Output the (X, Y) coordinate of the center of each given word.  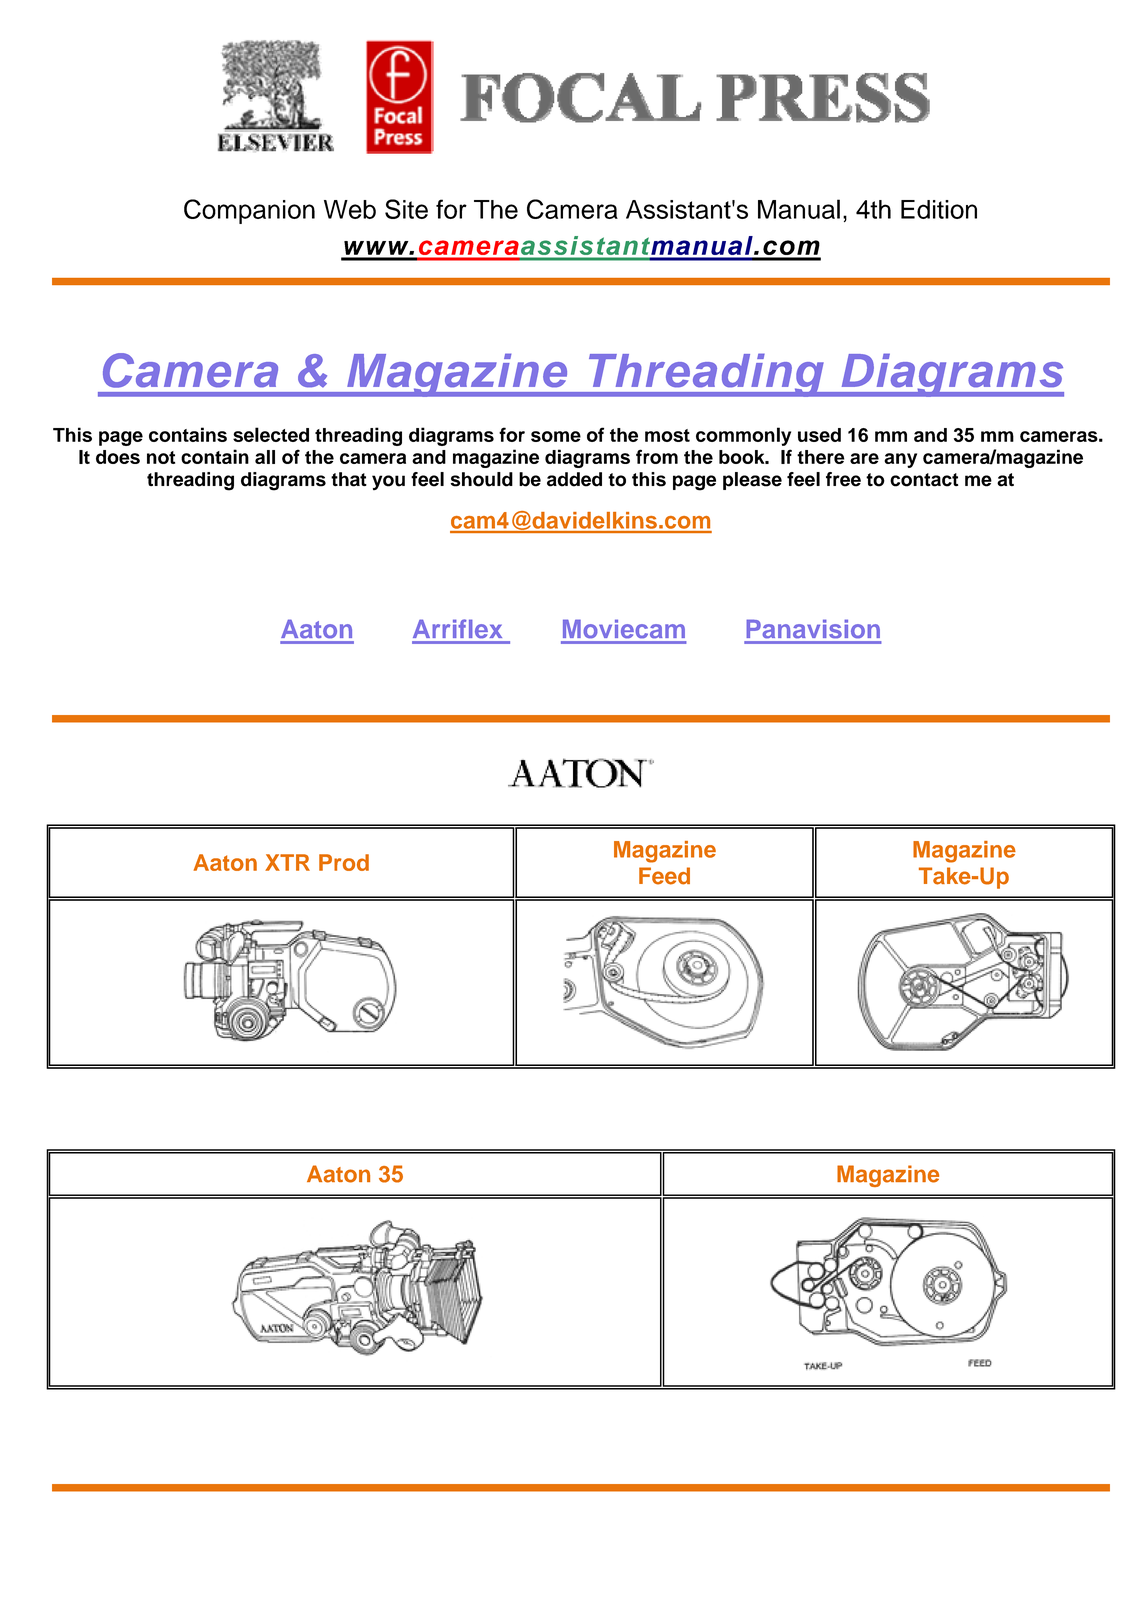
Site (406, 209)
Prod (344, 862)
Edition (939, 209)
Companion (249, 211)
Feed (664, 876)
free (843, 479)
